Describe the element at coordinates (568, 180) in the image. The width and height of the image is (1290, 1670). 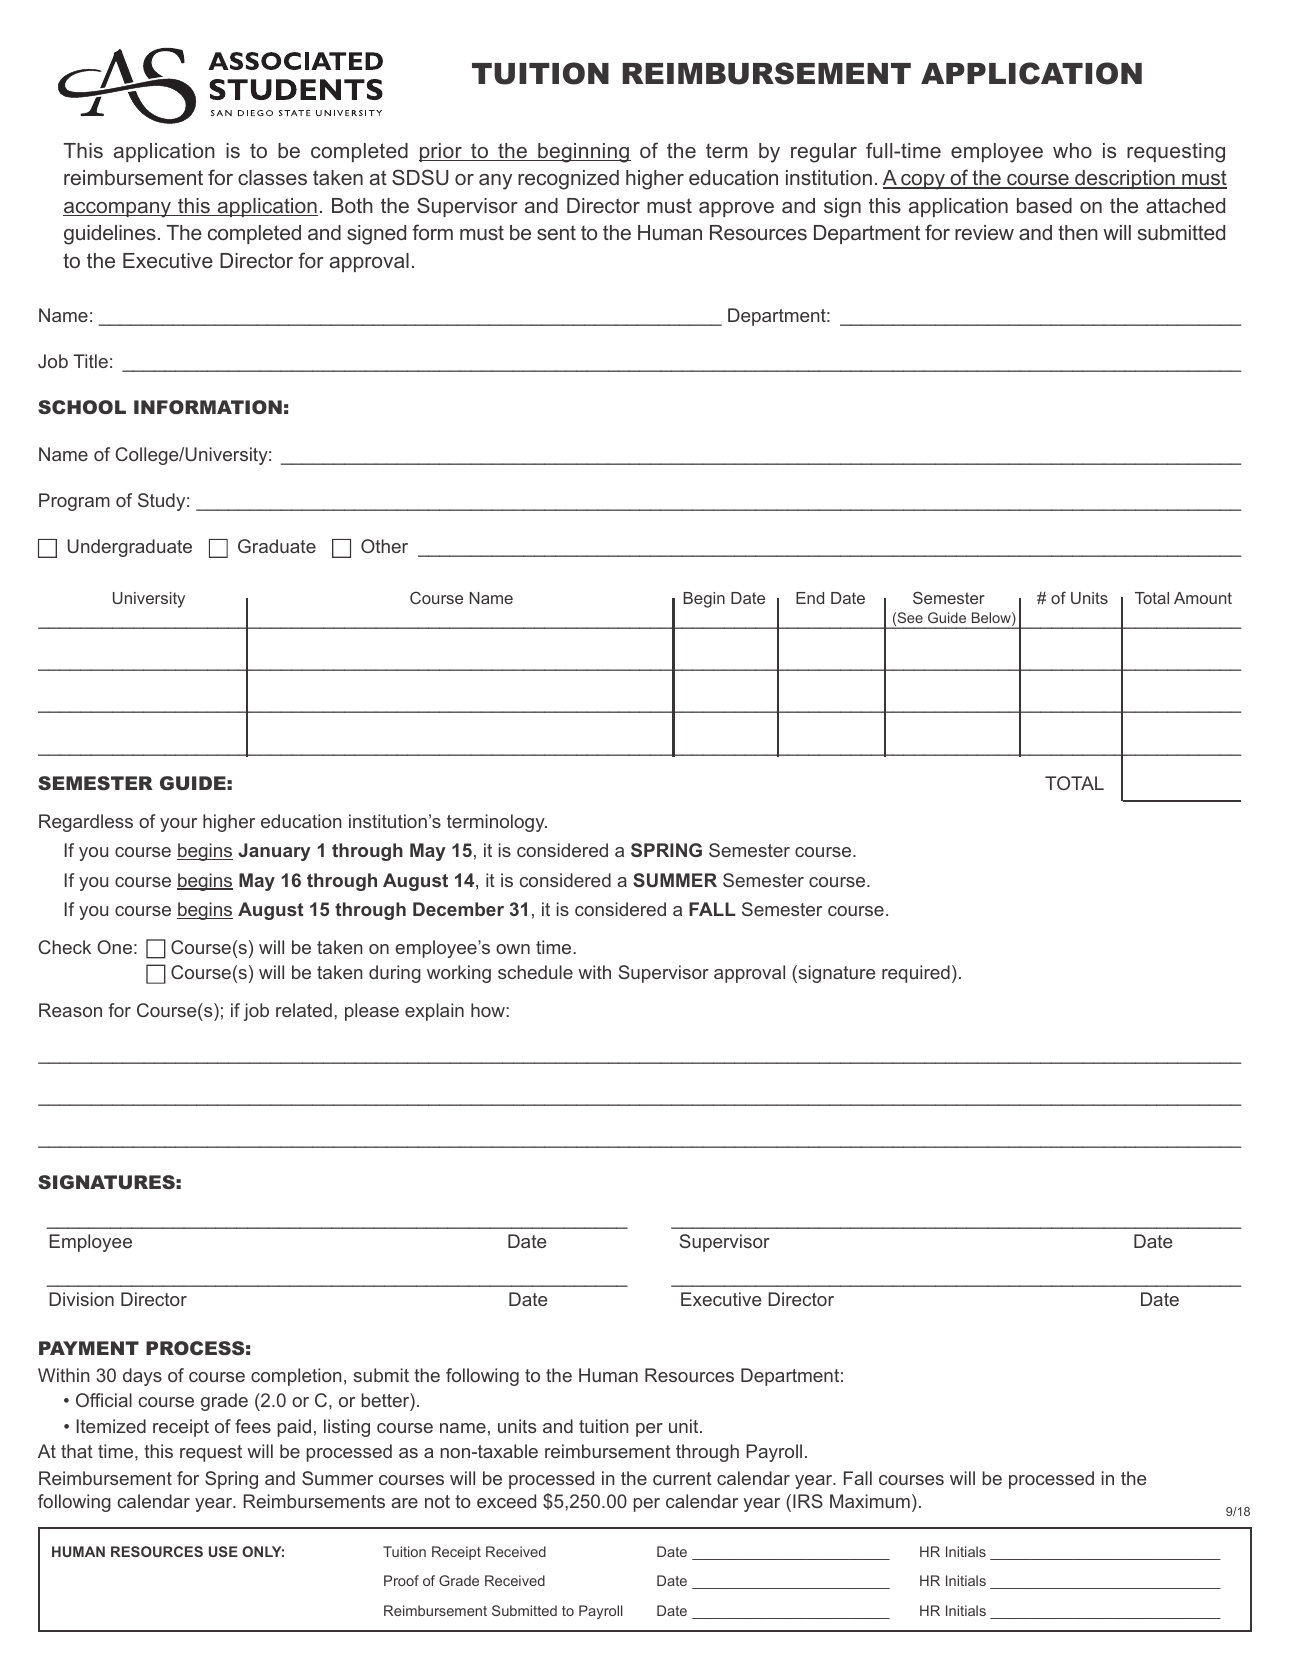
I see `recognized` at that location.
